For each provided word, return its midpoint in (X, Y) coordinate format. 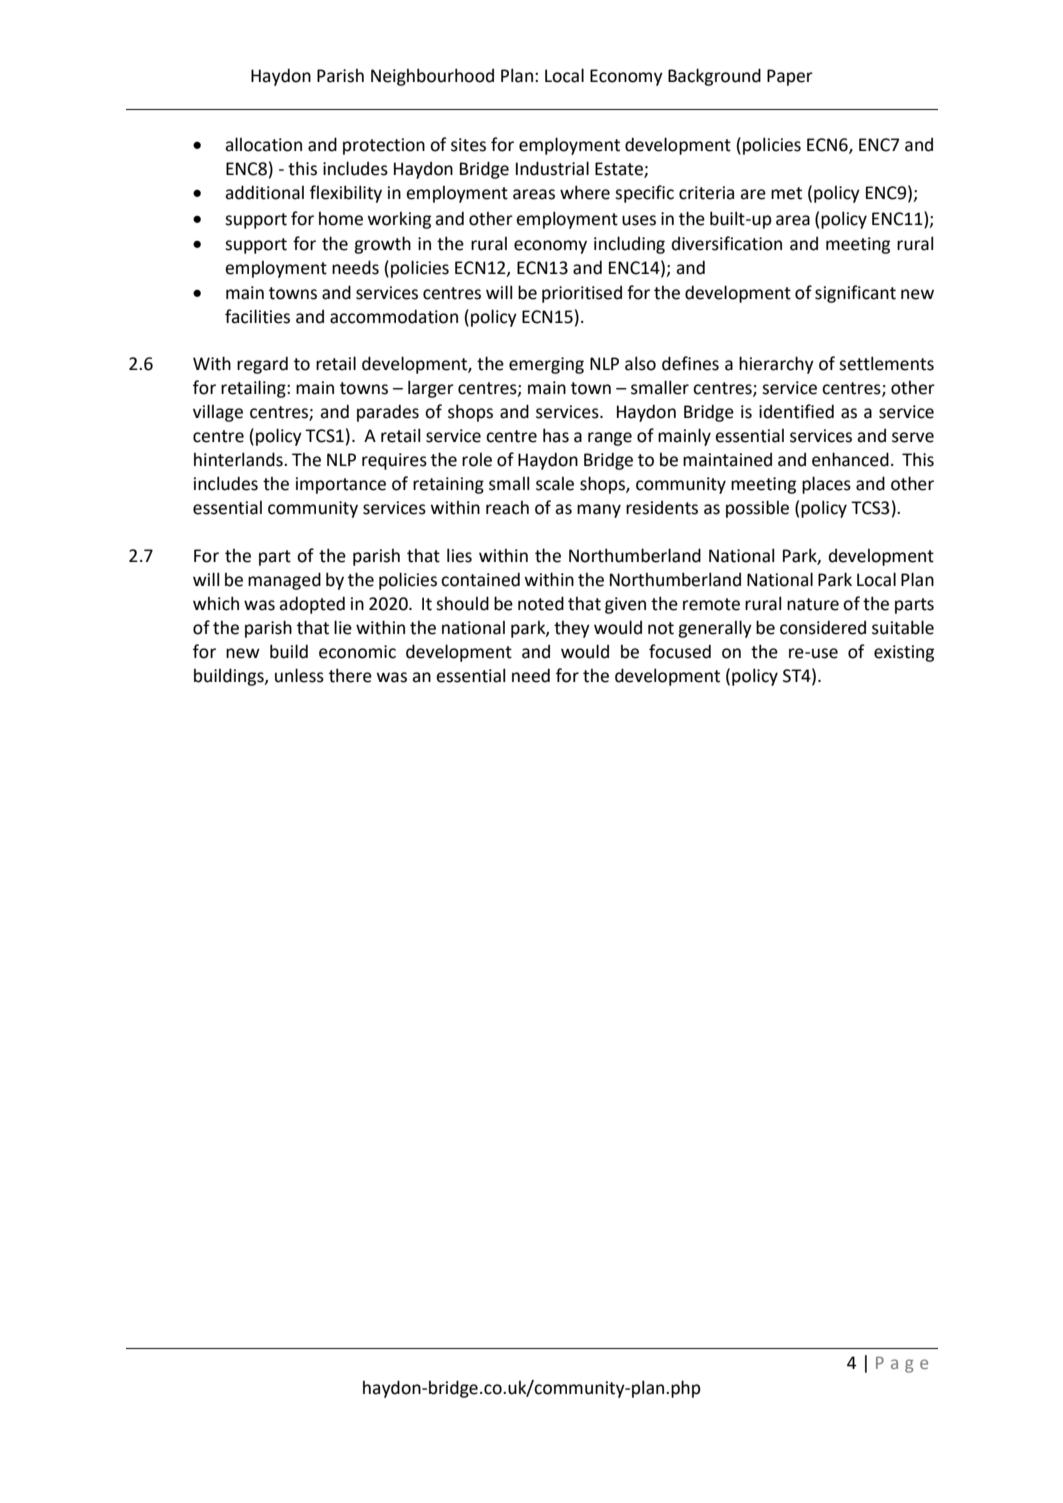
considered (823, 627)
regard (262, 365)
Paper (790, 77)
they (572, 629)
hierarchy (776, 365)
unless (299, 675)
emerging (546, 365)
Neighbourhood (432, 77)
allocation (263, 144)
